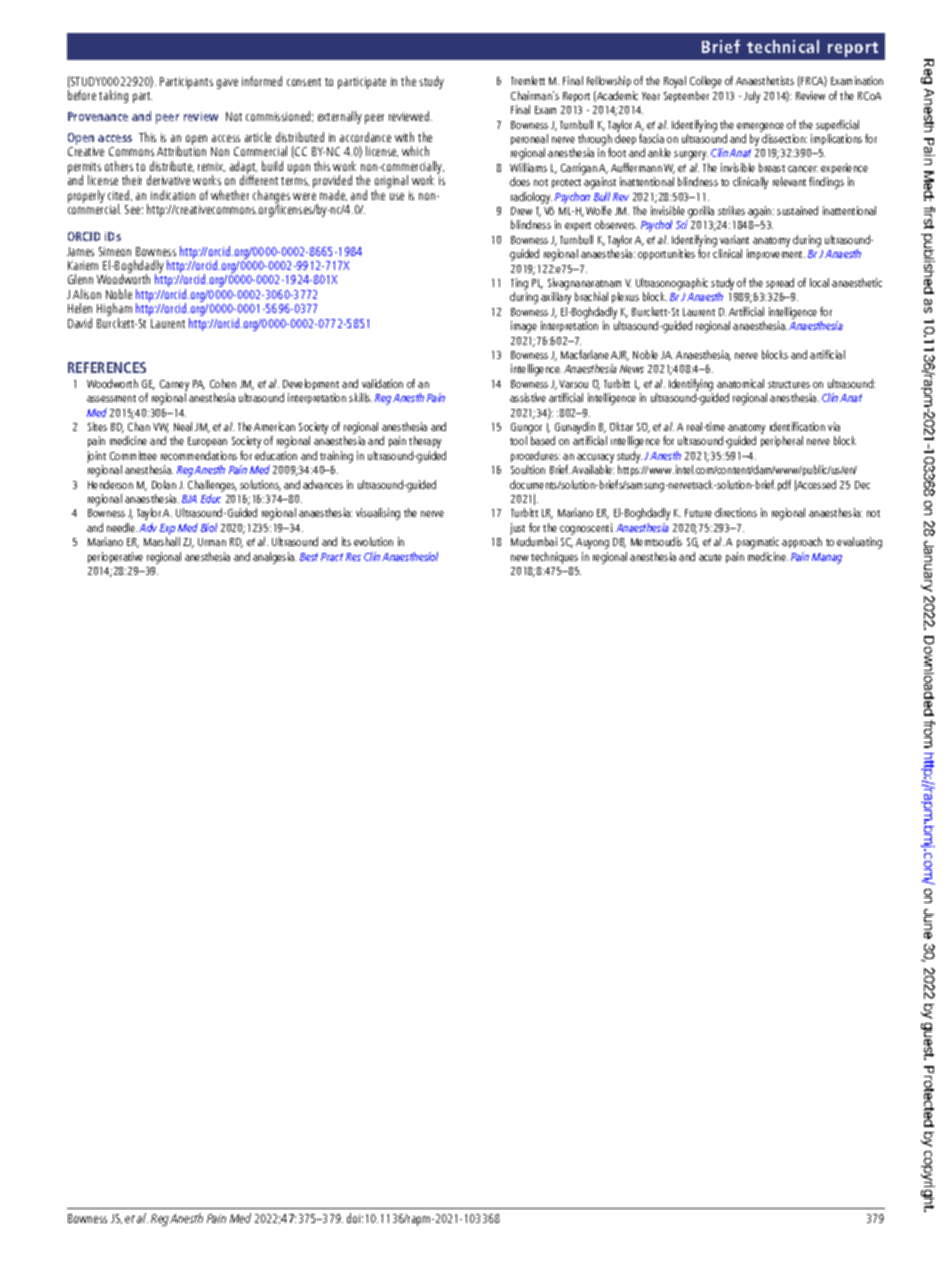  I want to click on spread, so click(780, 283).
